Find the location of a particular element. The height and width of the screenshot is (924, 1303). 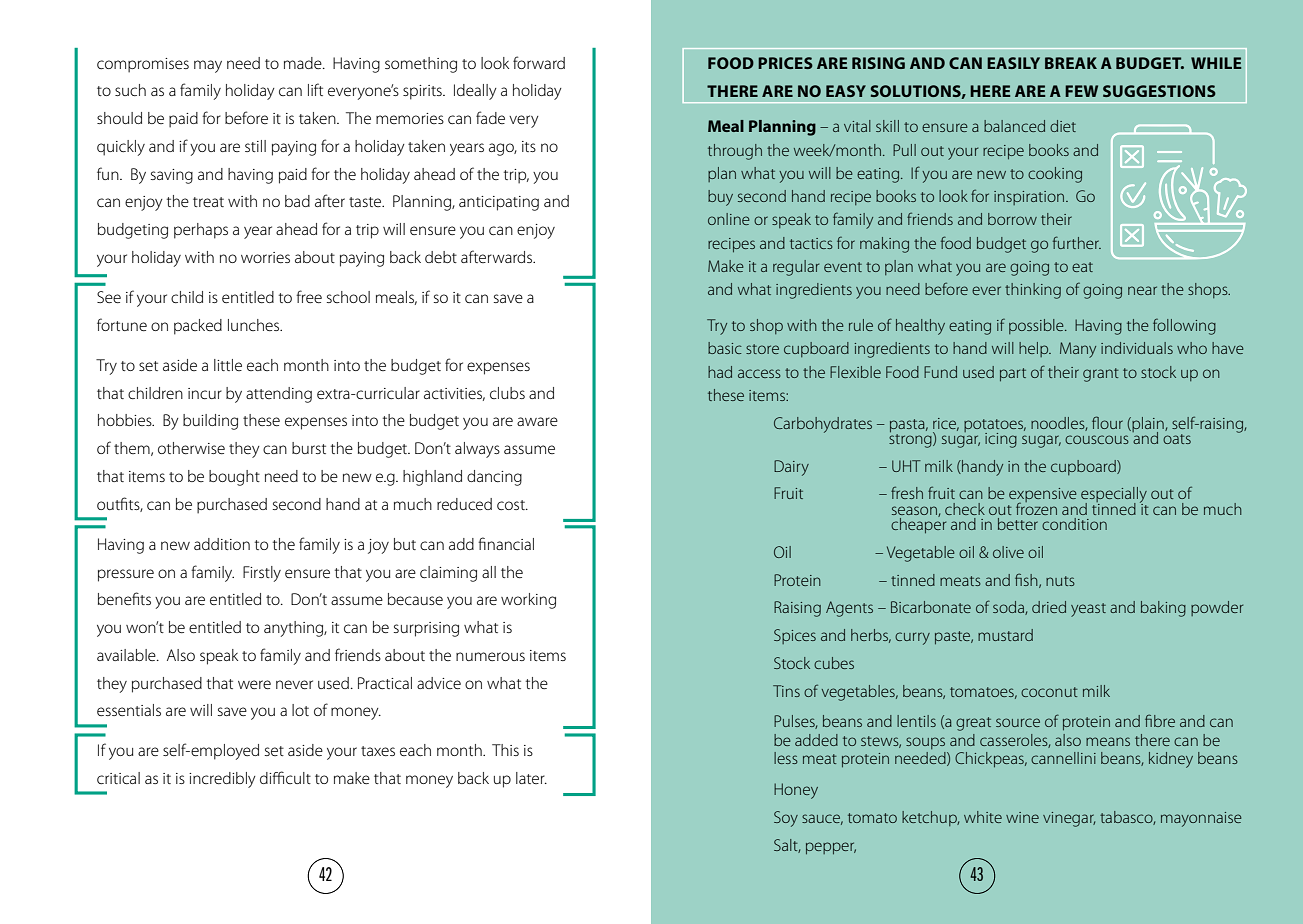

lunches is located at coordinates (255, 325).
